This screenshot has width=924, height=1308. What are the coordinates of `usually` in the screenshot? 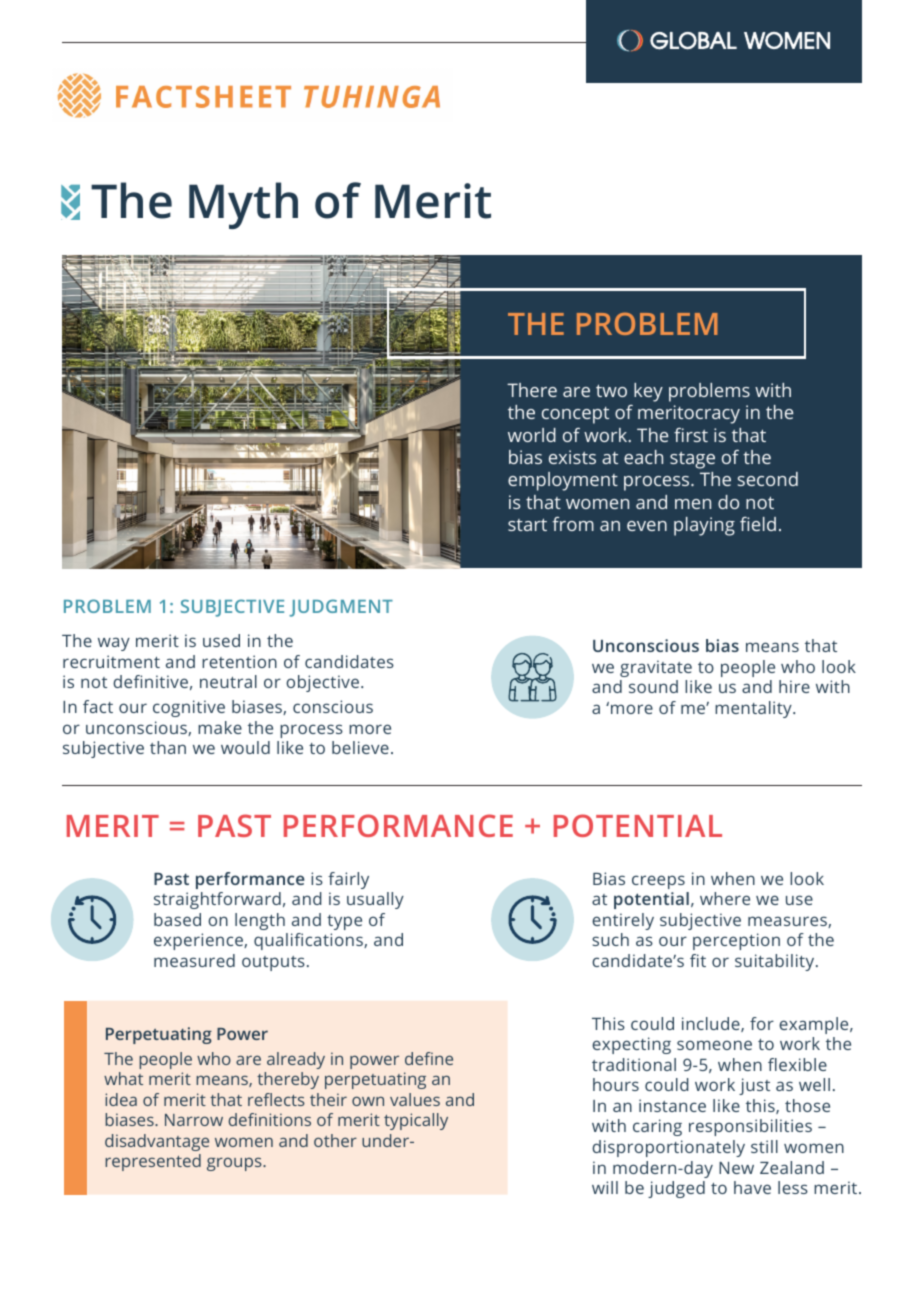 It's located at (375, 900).
